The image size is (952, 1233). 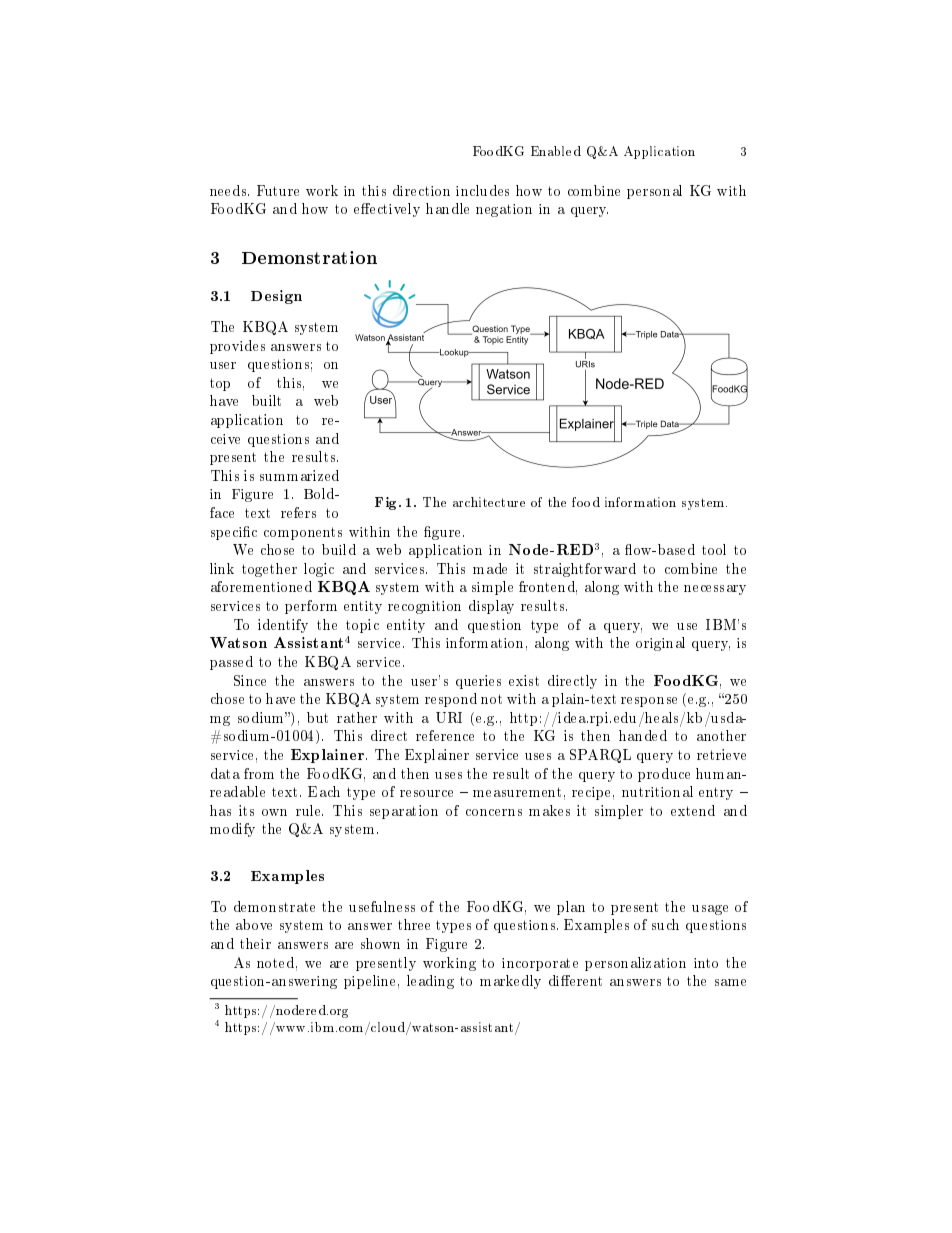 I want to click on Enabled, so click(x=556, y=151).
